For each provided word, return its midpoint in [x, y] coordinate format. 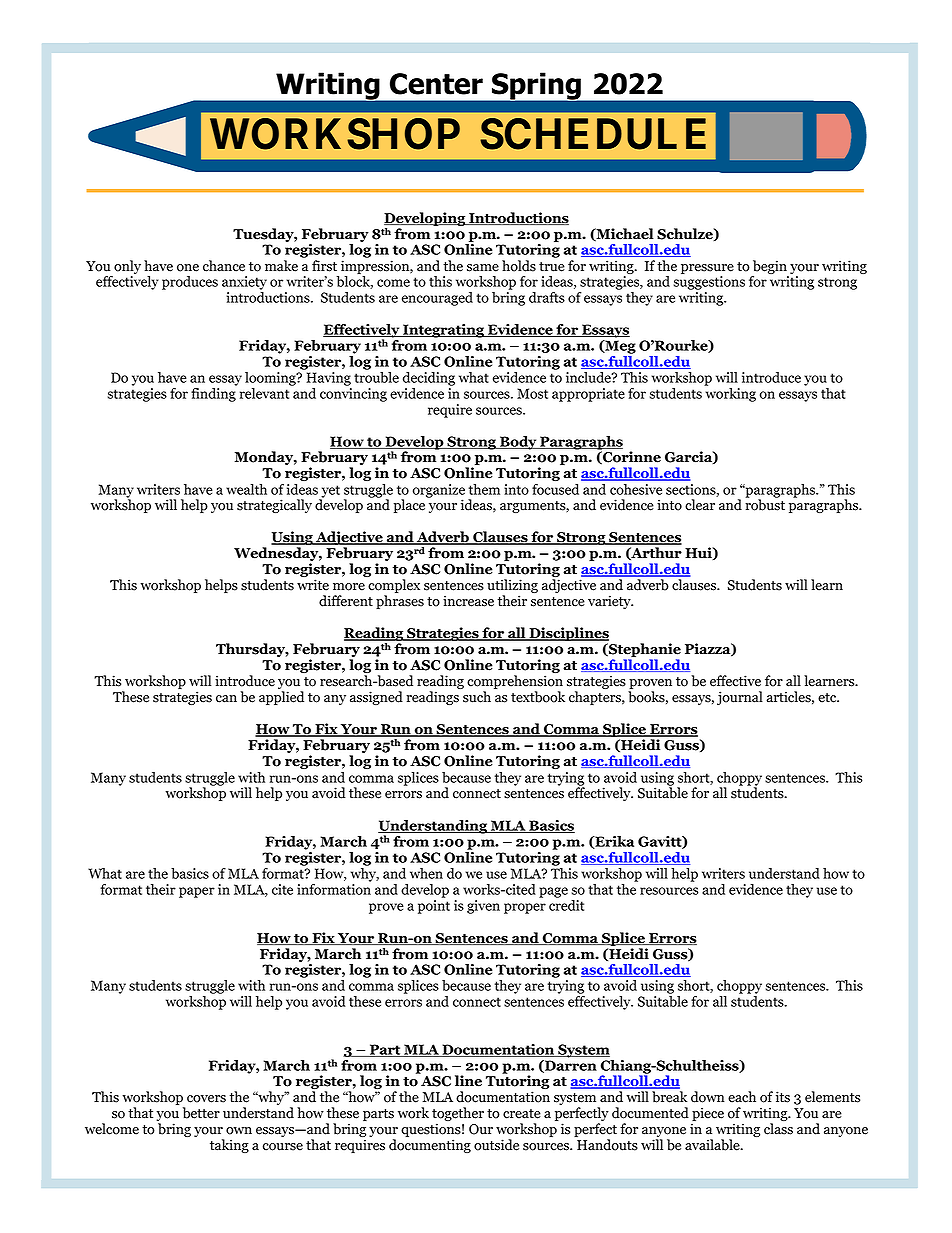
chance [224, 266]
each [742, 1097]
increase [468, 601]
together [458, 1115]
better [201, 1113]
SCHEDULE [593, 134]
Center [436, 84]
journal [740, 698]
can [226, 699]
